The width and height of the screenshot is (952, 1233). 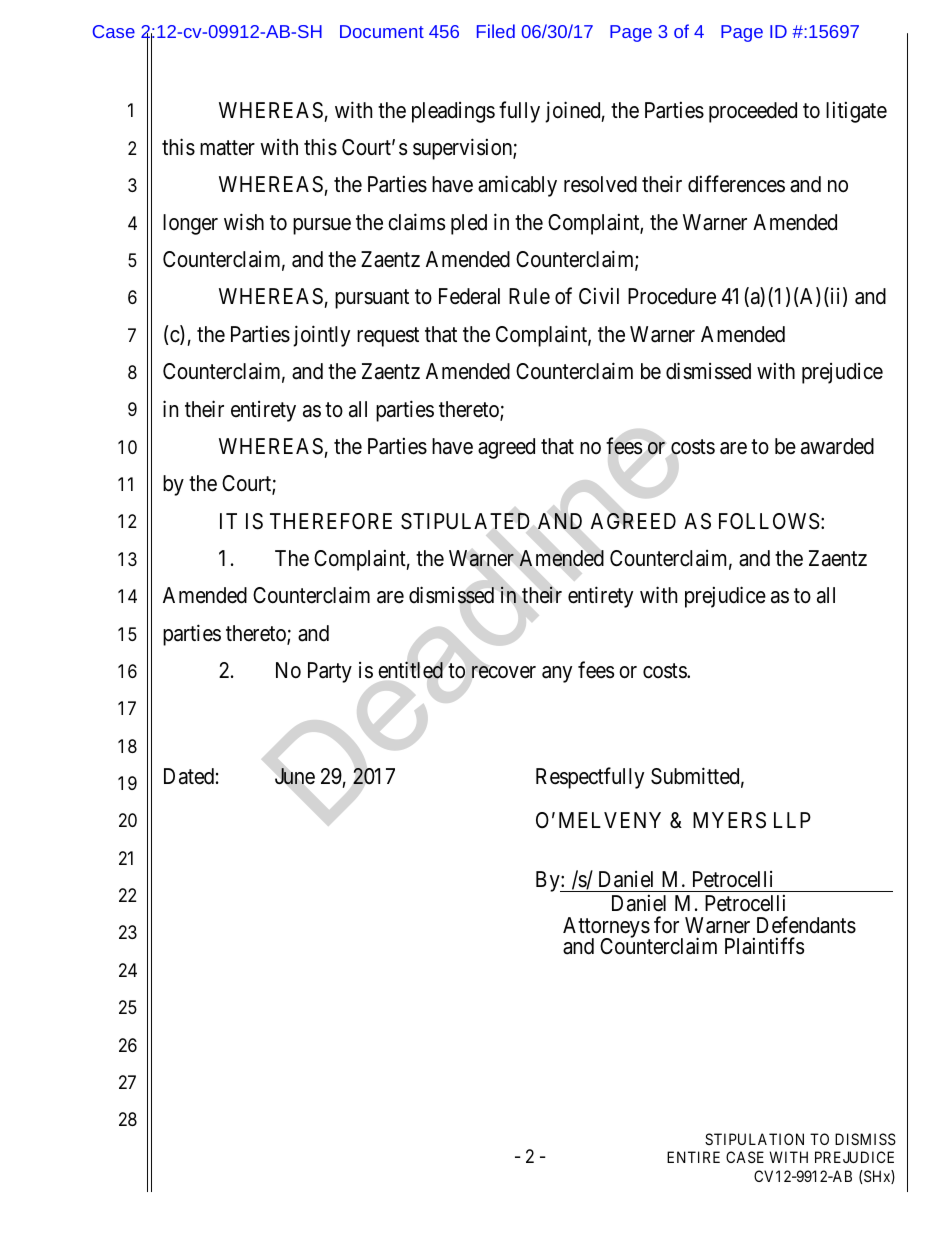 I want to click on THEREFORE, so click(x=331, y=521).
